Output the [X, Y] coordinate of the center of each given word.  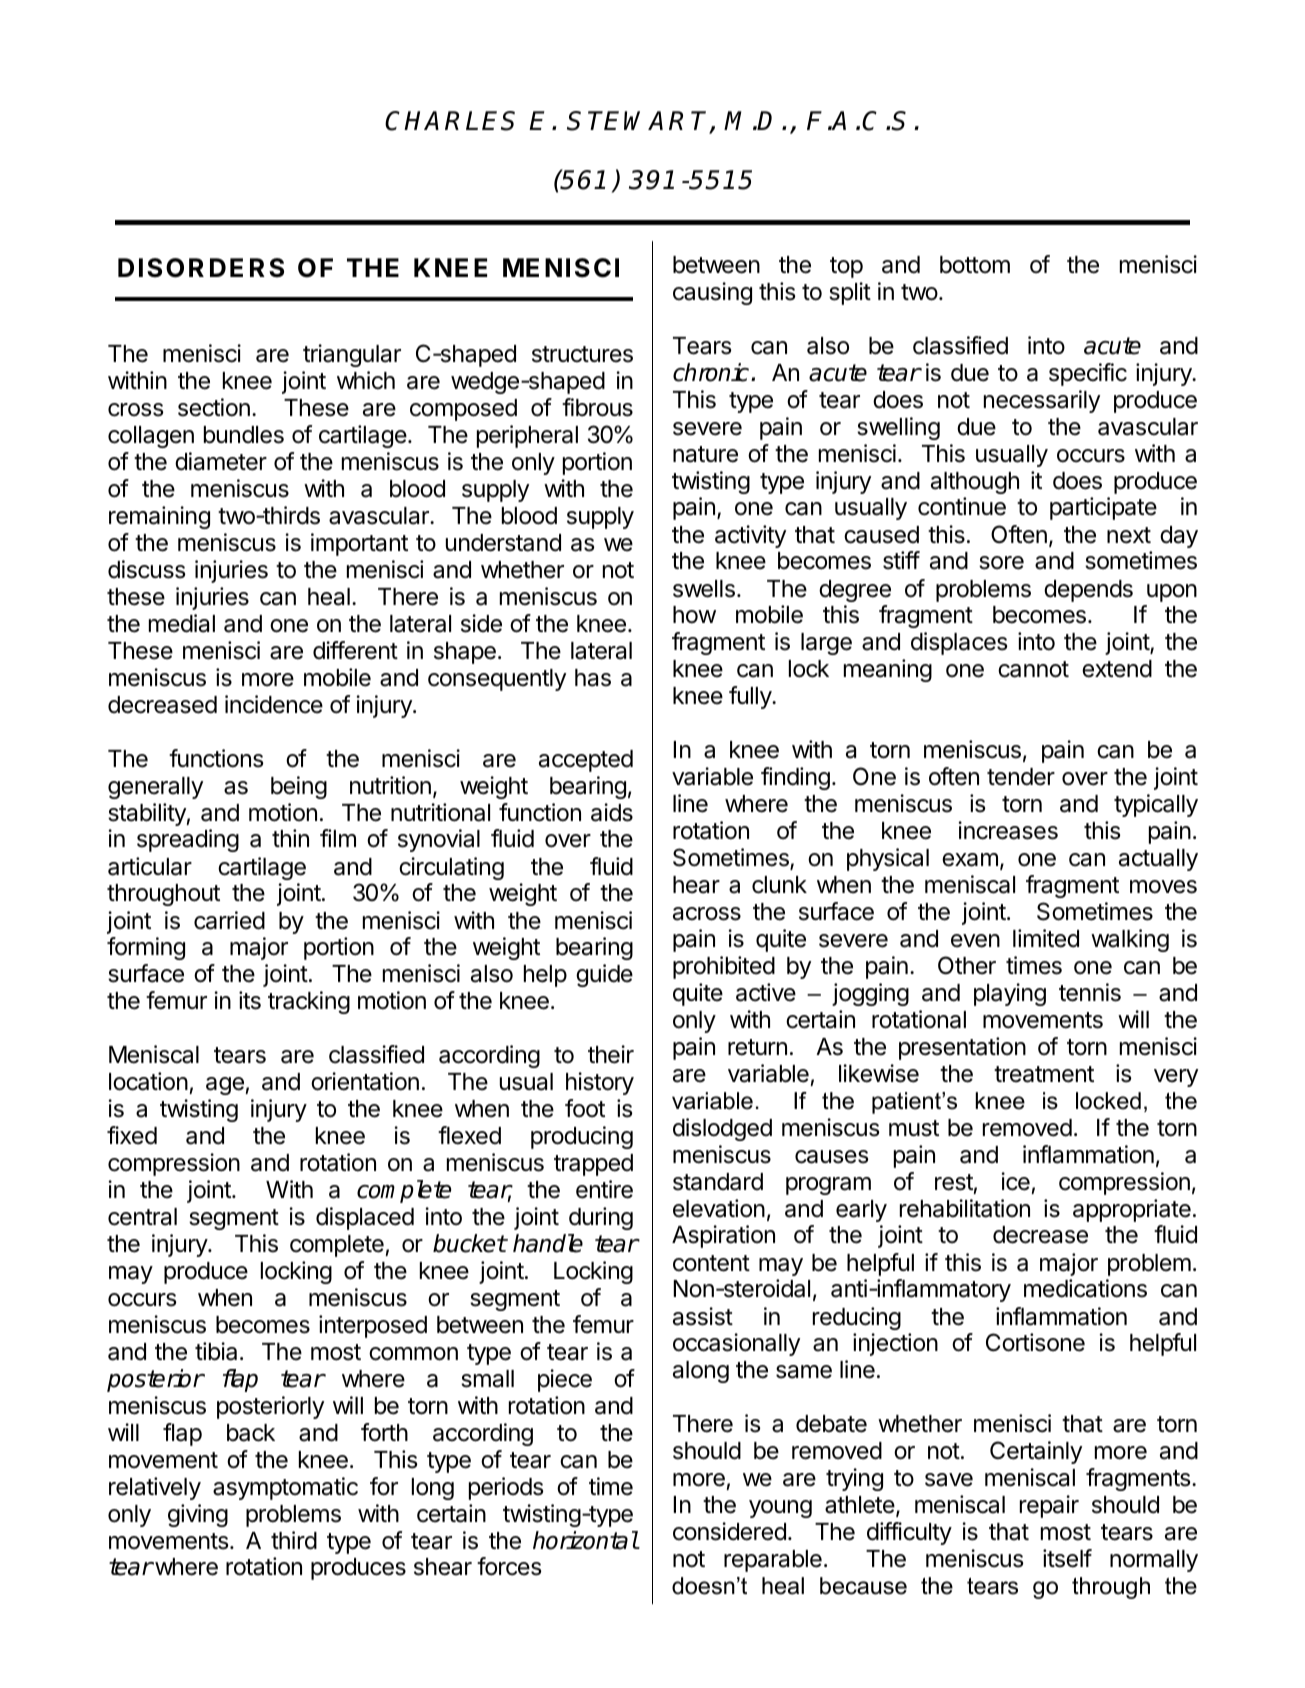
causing [712, 293]
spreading [188, 840]
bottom [975, 265]
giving [198, 1515]
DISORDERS [201, 268]
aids [612, 812]
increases [1008, 830]
